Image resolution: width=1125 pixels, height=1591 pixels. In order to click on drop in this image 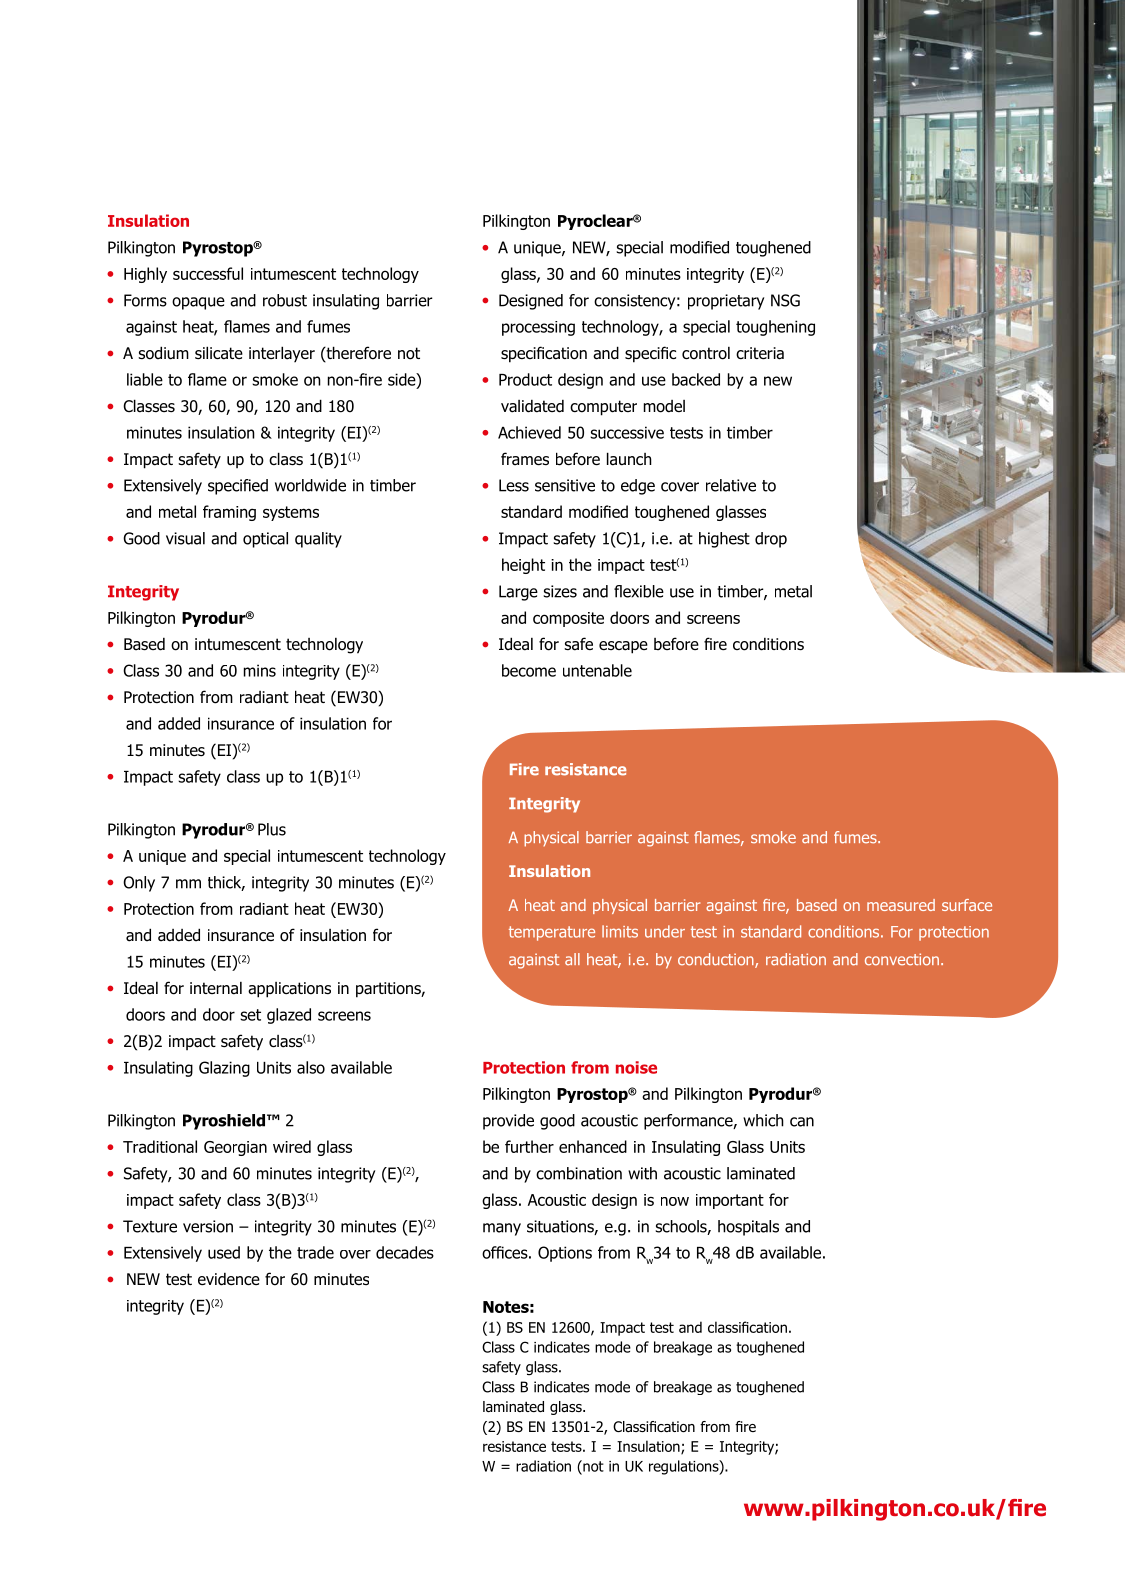, I will do `click(771, 540)`.
